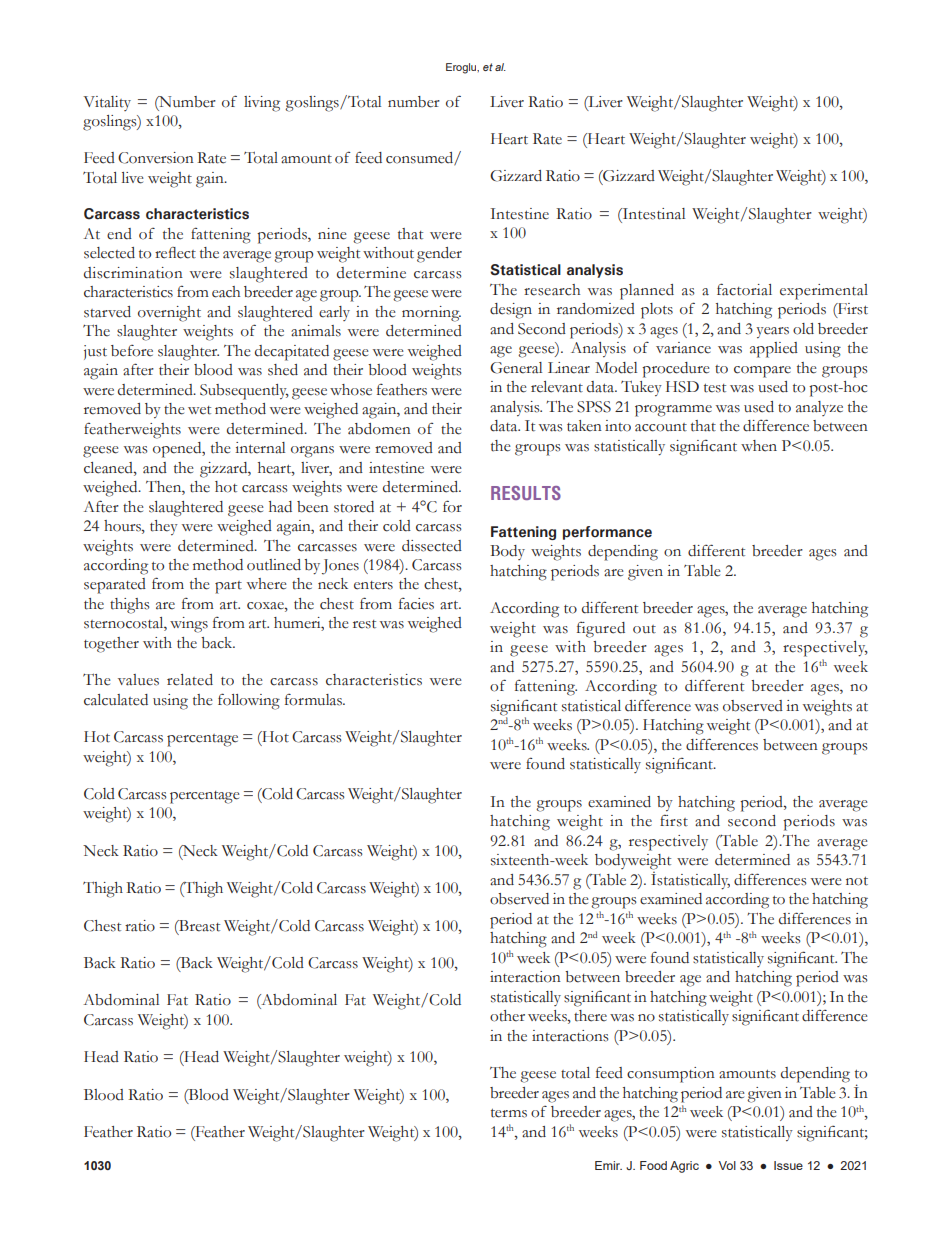 The height and width of the screenshot is (1233, 952). What do you see at coordinates (109, 468) in the screenshot?
I see `cleaned` at bounding box center [109, 468].
